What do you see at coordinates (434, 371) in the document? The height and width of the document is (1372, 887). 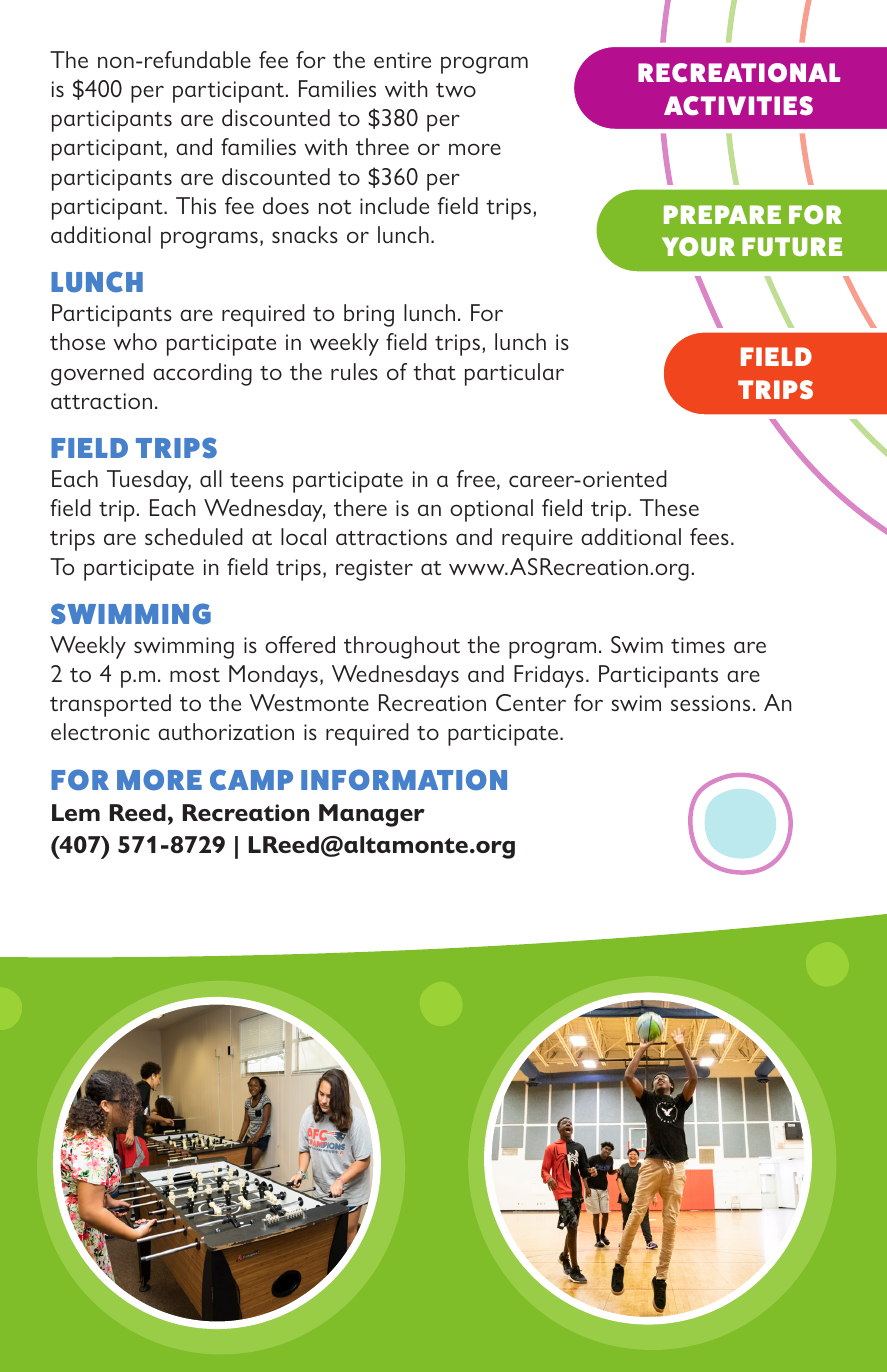 I see `that` at bounding box center [434, 371].
